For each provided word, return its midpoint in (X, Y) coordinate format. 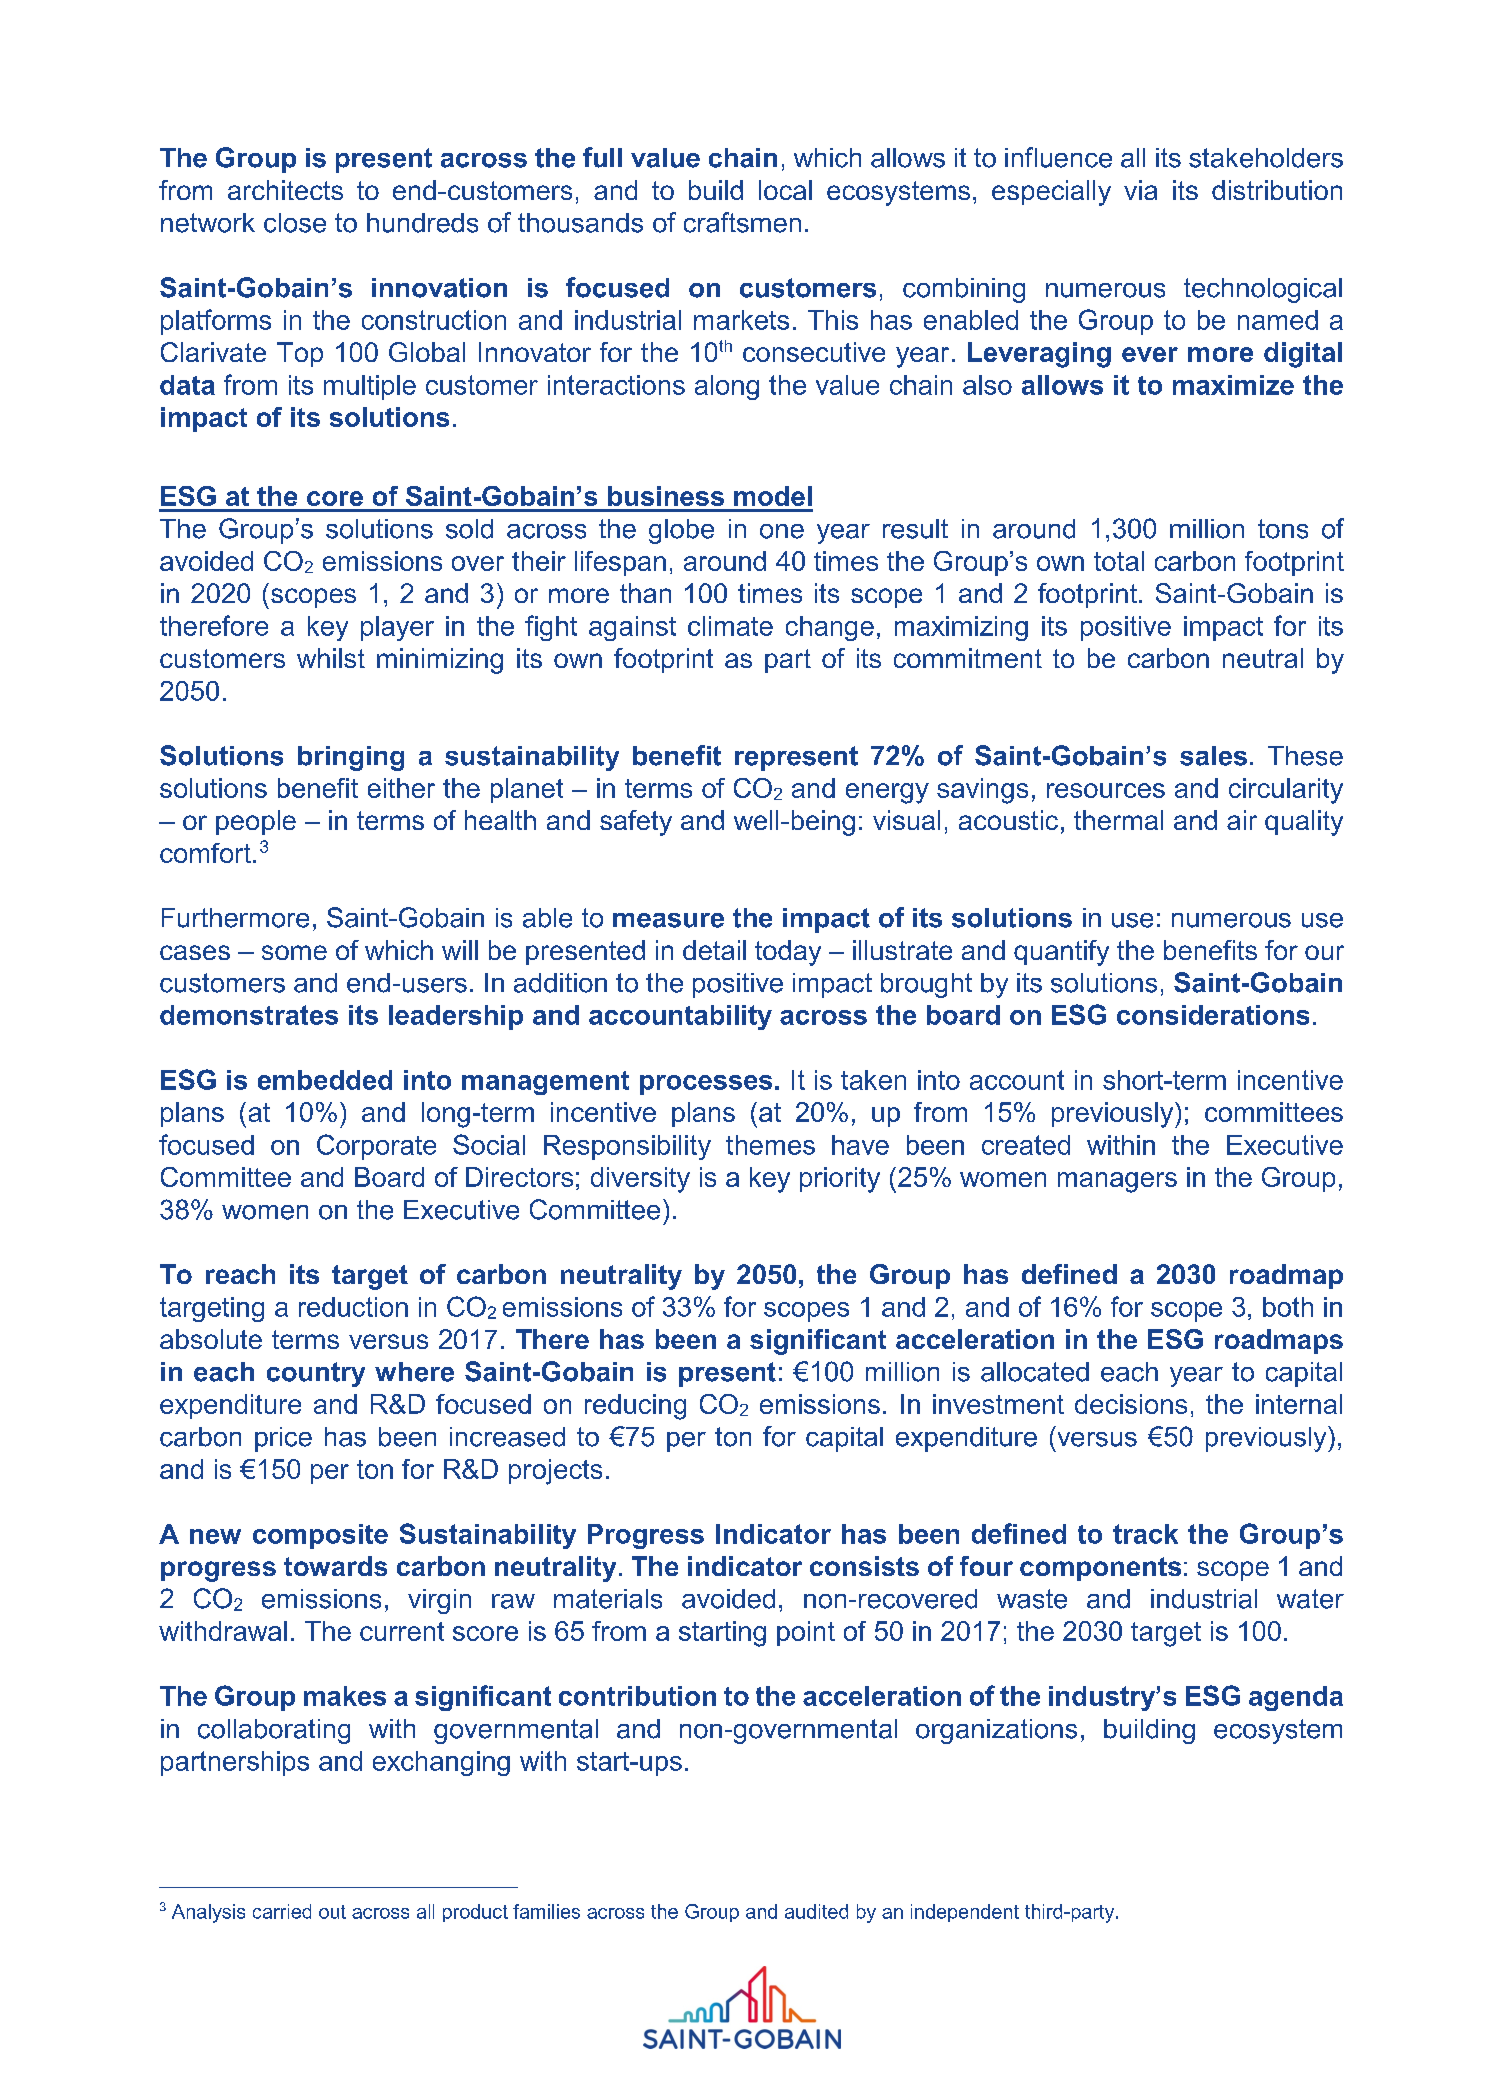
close (295, 223)
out (332, 1912)
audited (816, 1911)
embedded (325, 1080)
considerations (1213, 1015)
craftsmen (742, 222)
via (1140, 190)
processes (706, 1085)
